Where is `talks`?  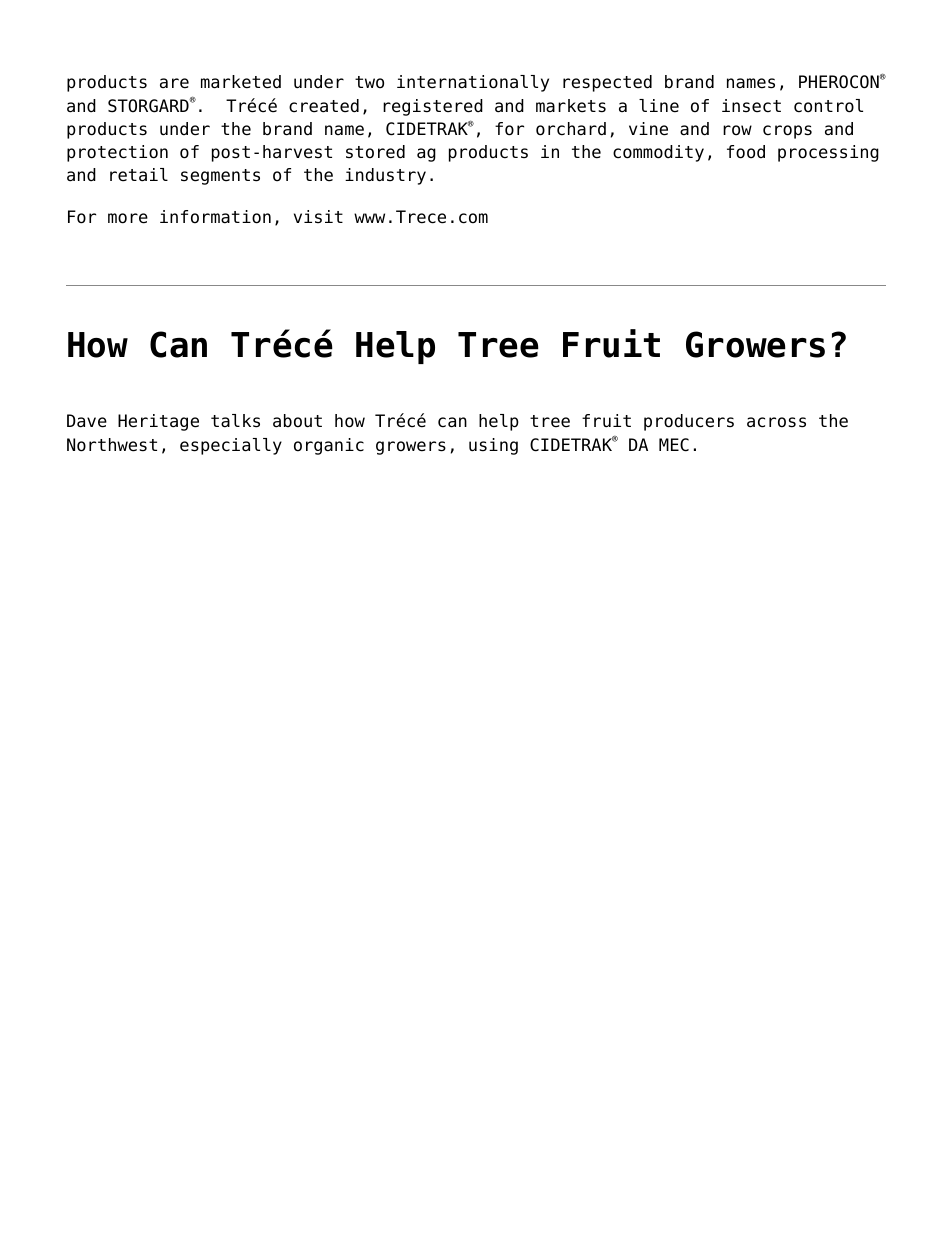 talks is located at coordinates (235, 421).
